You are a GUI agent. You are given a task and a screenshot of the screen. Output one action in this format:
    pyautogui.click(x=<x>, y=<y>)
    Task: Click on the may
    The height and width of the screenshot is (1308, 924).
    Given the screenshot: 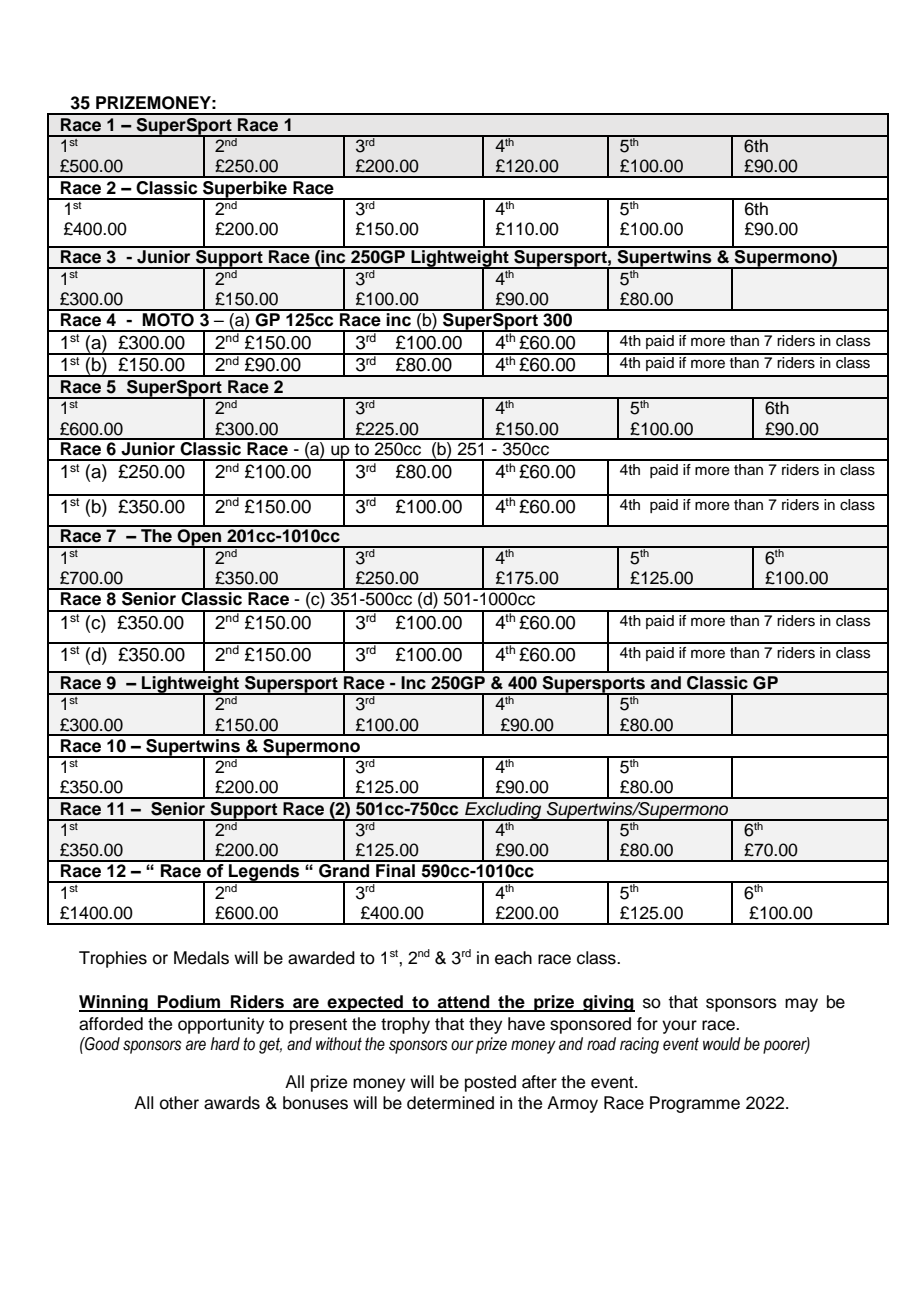 What is the action you would take?
    pyautogui.click(x=801, y=1005)
